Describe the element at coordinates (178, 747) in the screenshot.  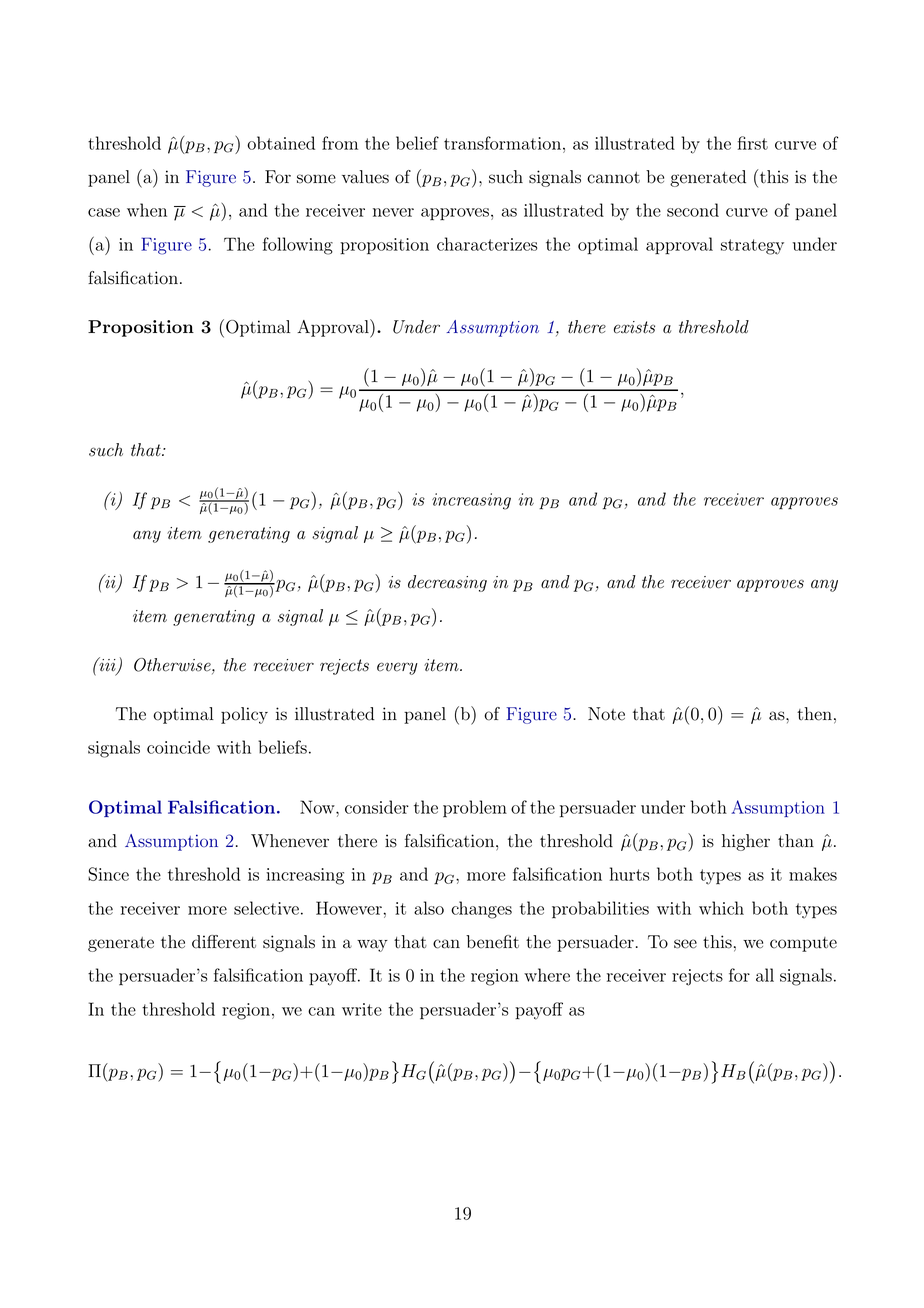
I see `coincide` at that location.
